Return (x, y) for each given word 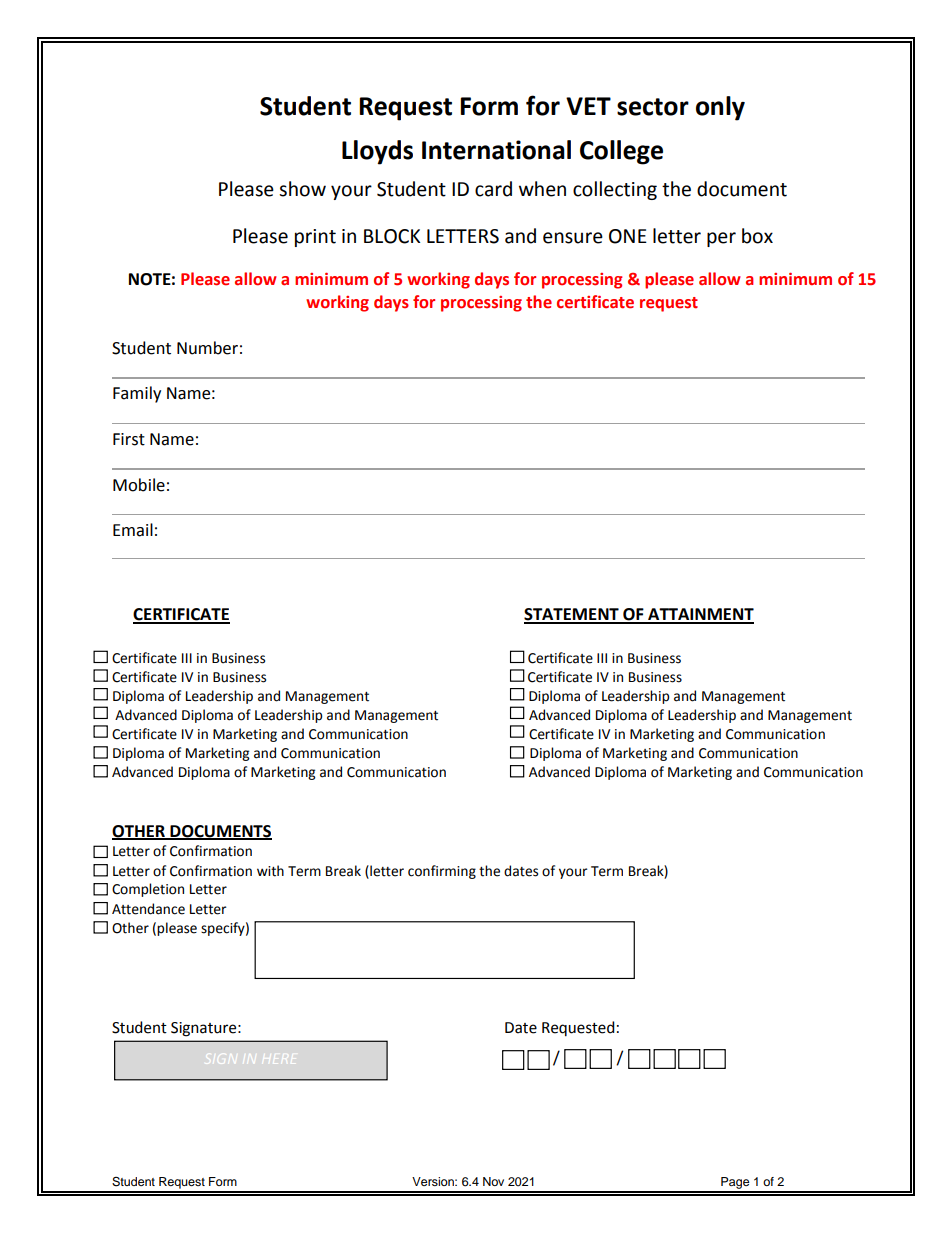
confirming (442, 872)
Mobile (139, 485)
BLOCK (392, 236)
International (496, 150)
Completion (148, 890)
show (302, 189)
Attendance (148, 909)
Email (133, 530)
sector (653, 107)
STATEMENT (572, 615)
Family (137, 394)
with (270, 871)
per (721, 239)
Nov (493, 1181)
